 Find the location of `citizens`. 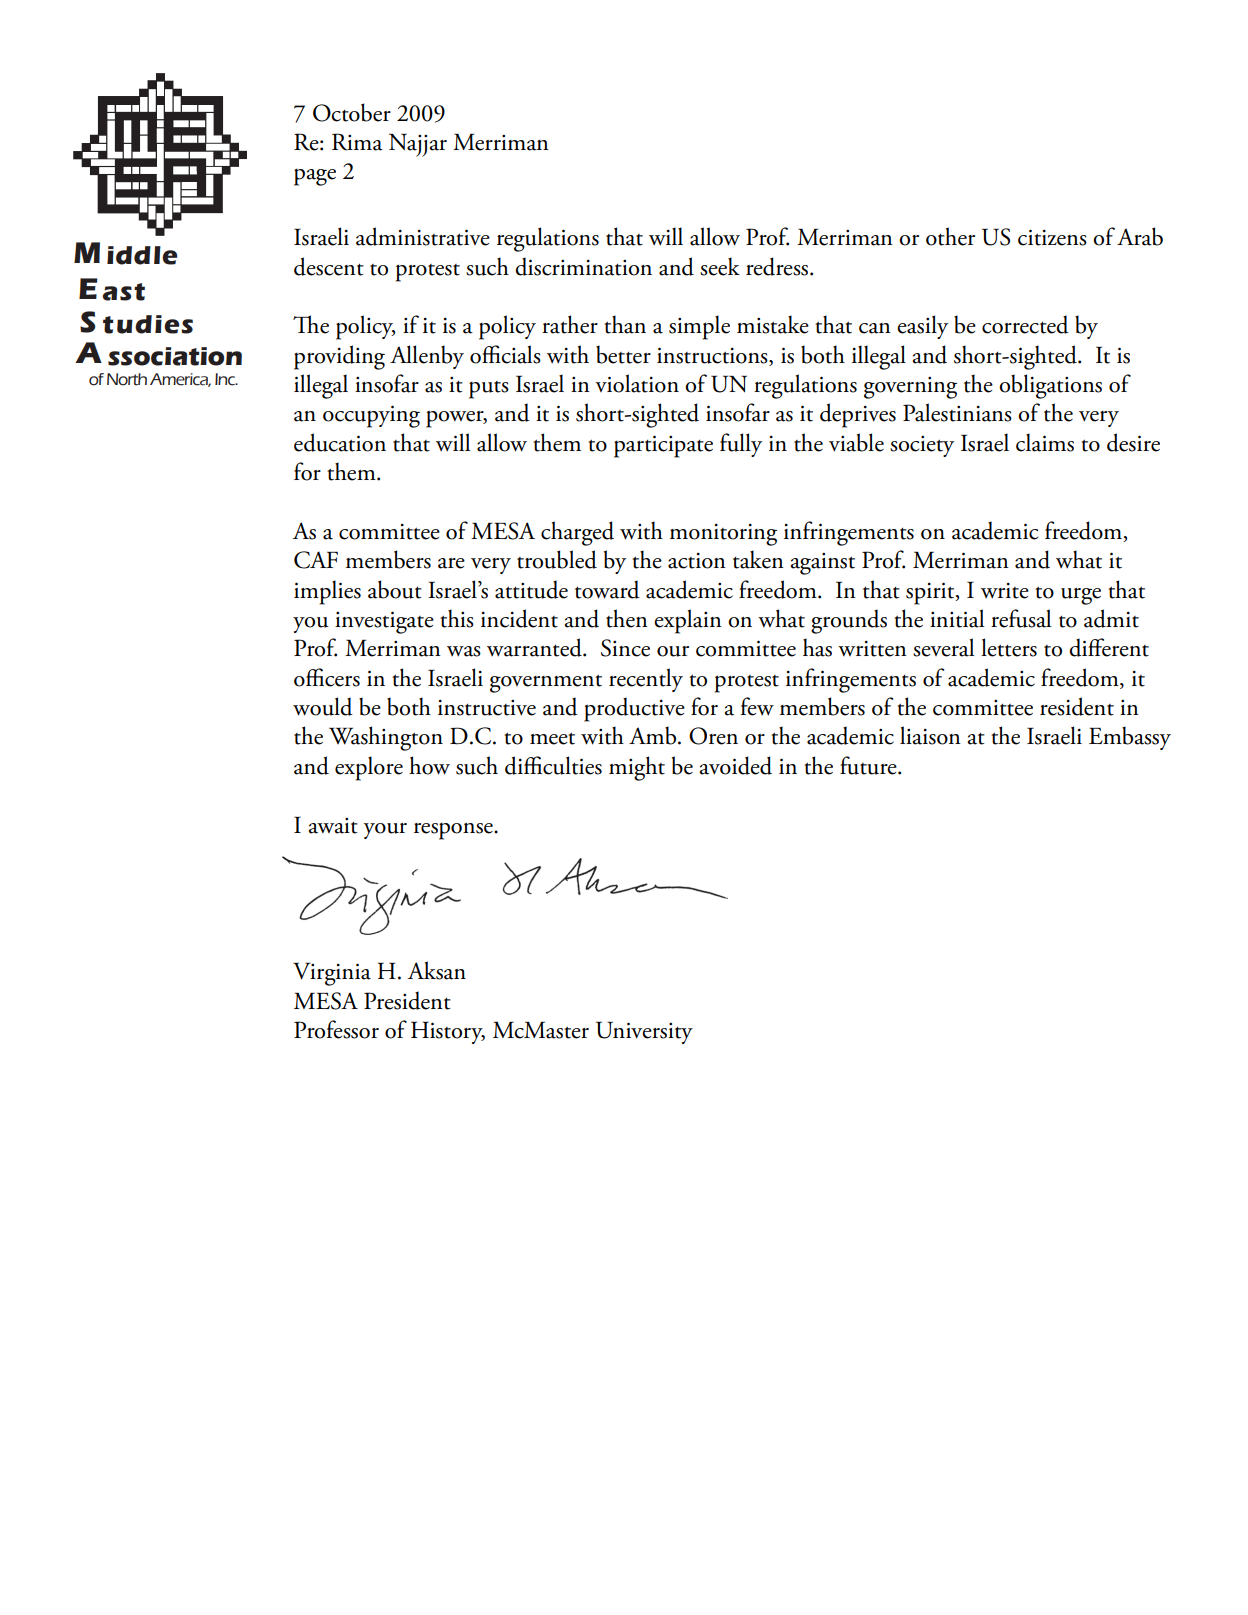

citizens is located at coordinates (1052, 237).
